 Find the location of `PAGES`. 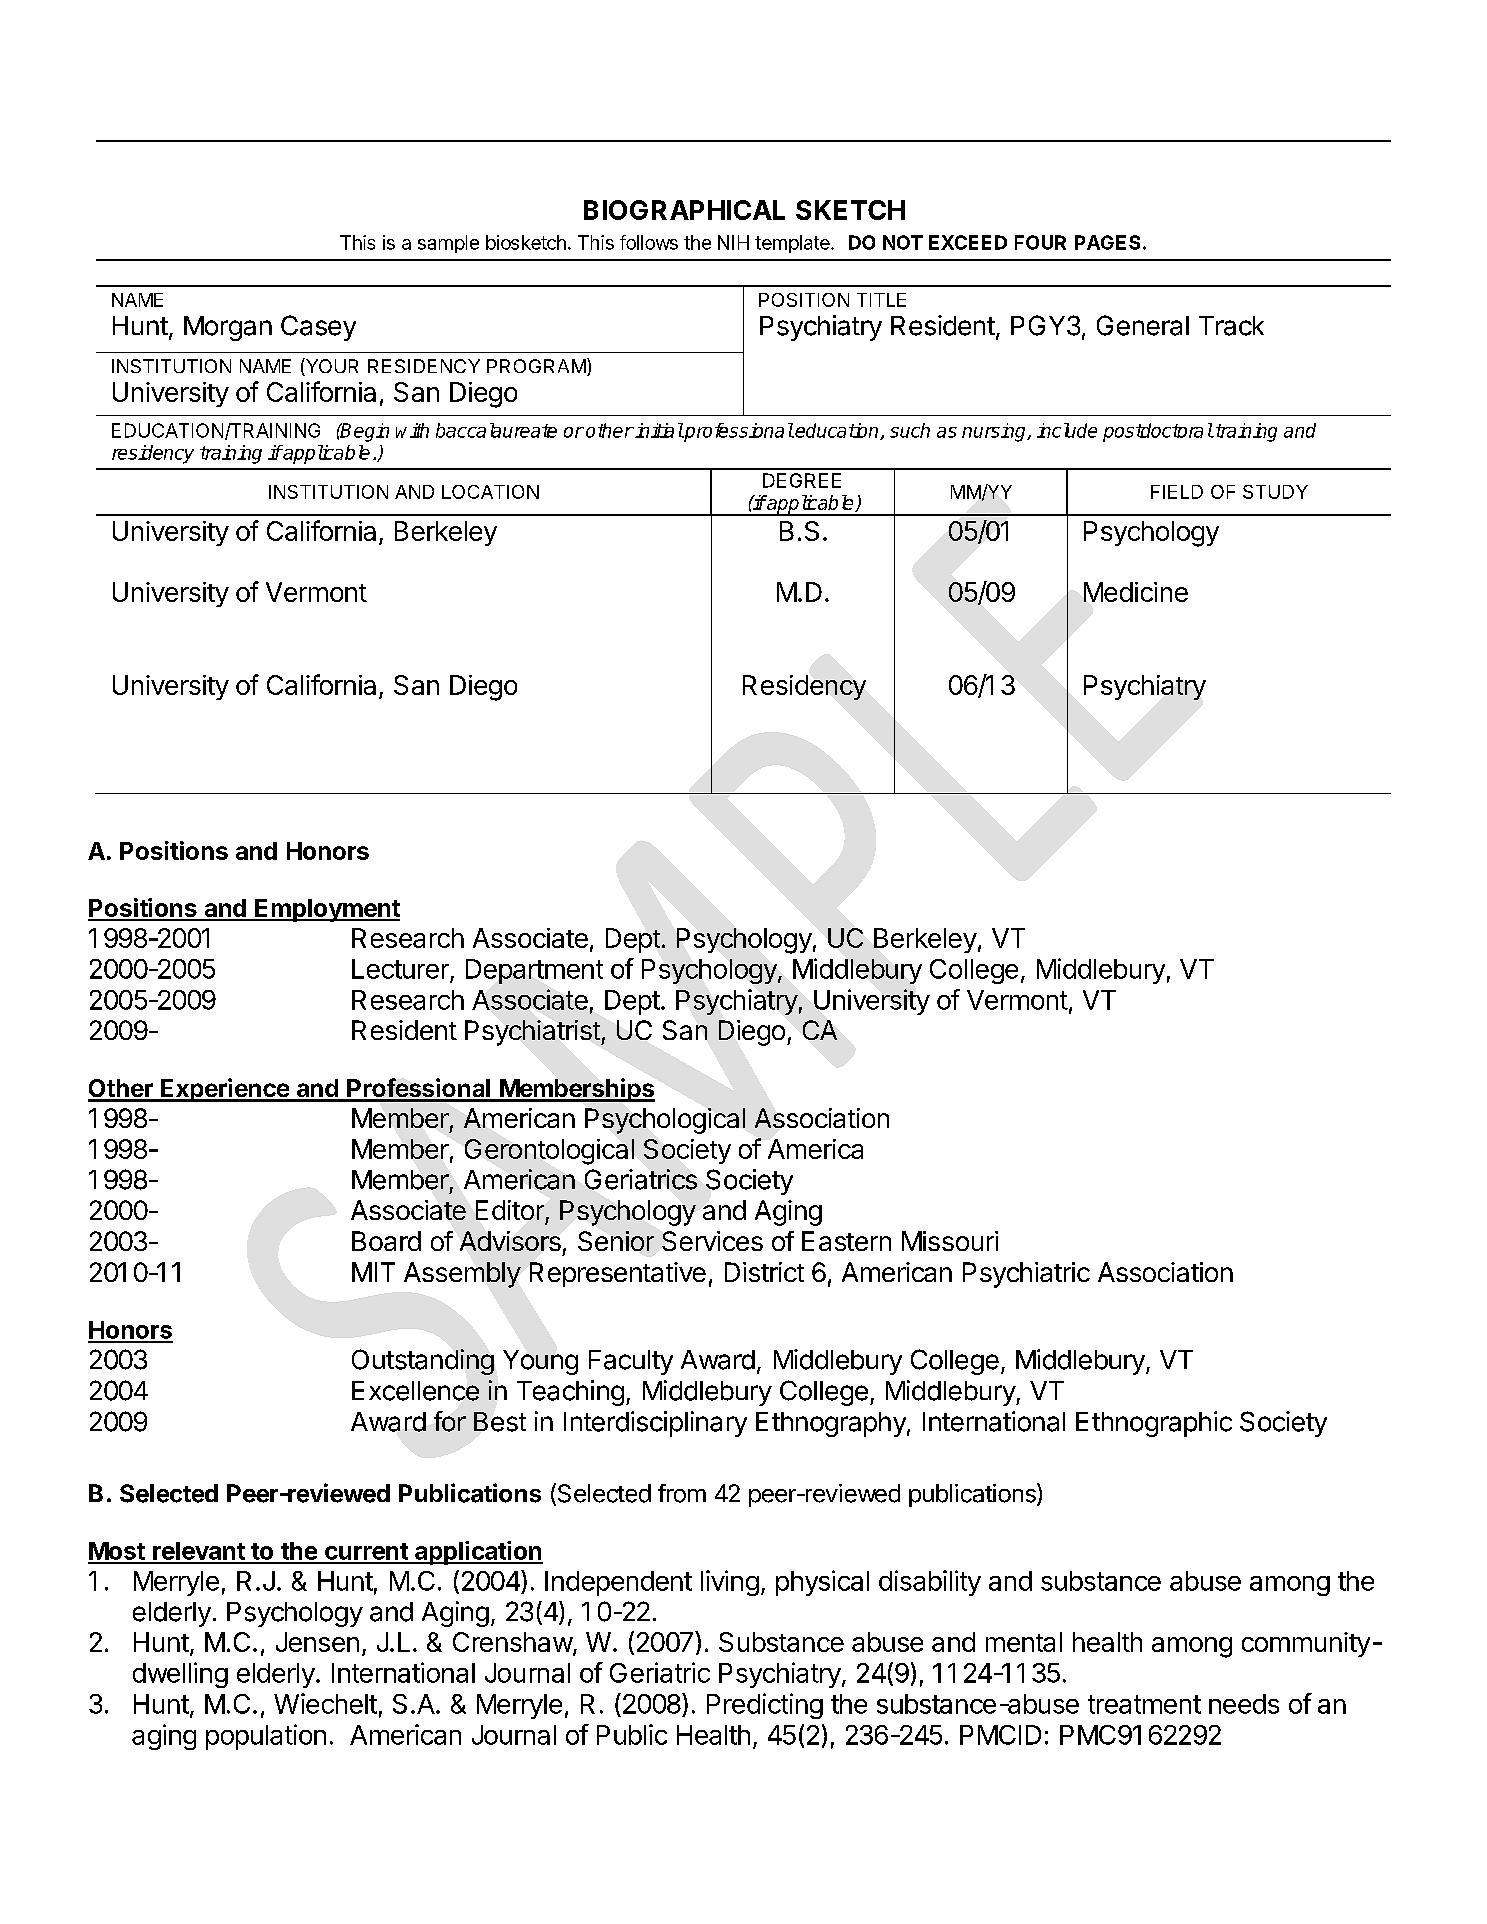

PAGES is located at coordinates (1107, 242).
